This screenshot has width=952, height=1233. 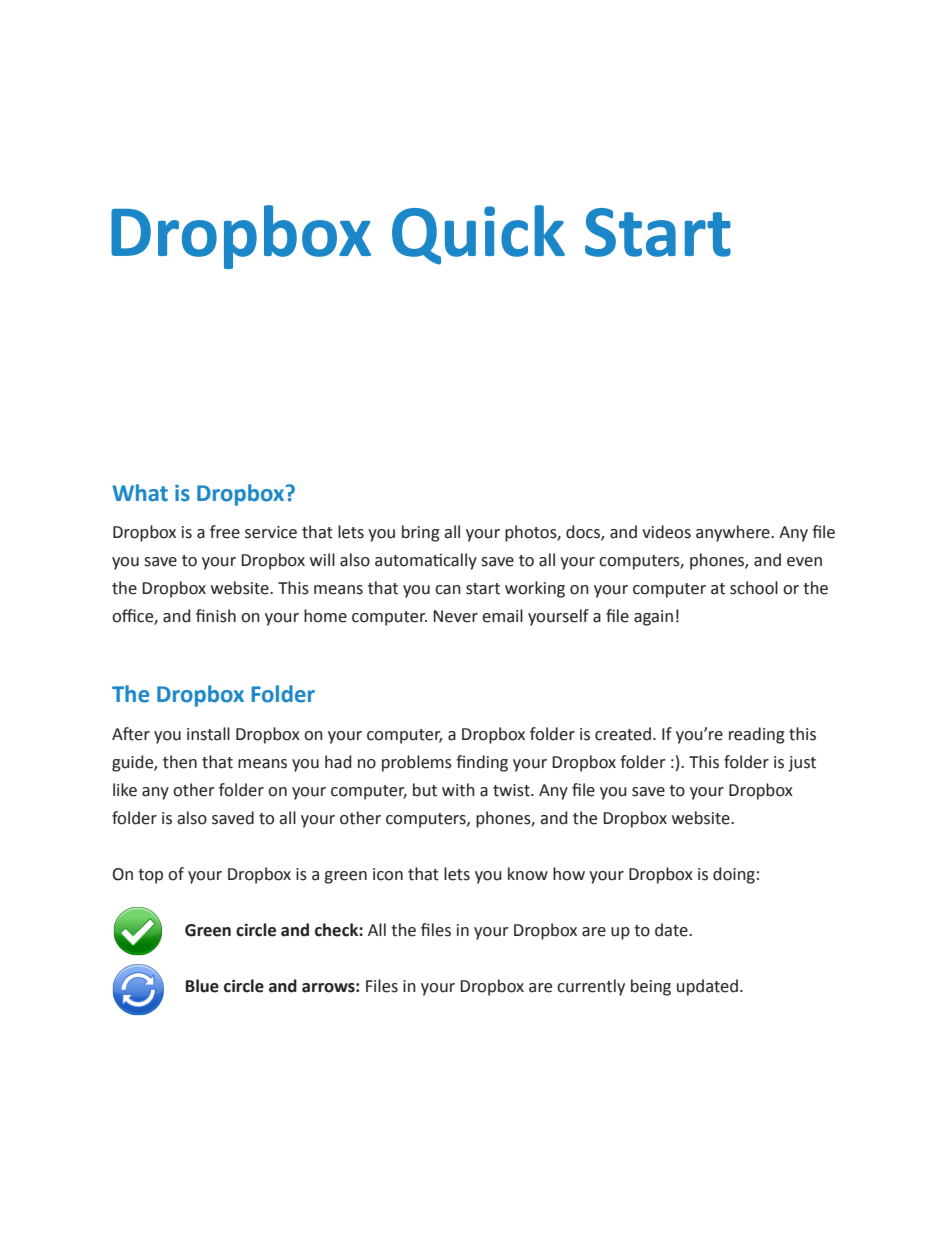 What do you see at coordinates (734, 533) in the screenshot?
I see `anywhere` at bounding box center [734, 533].
